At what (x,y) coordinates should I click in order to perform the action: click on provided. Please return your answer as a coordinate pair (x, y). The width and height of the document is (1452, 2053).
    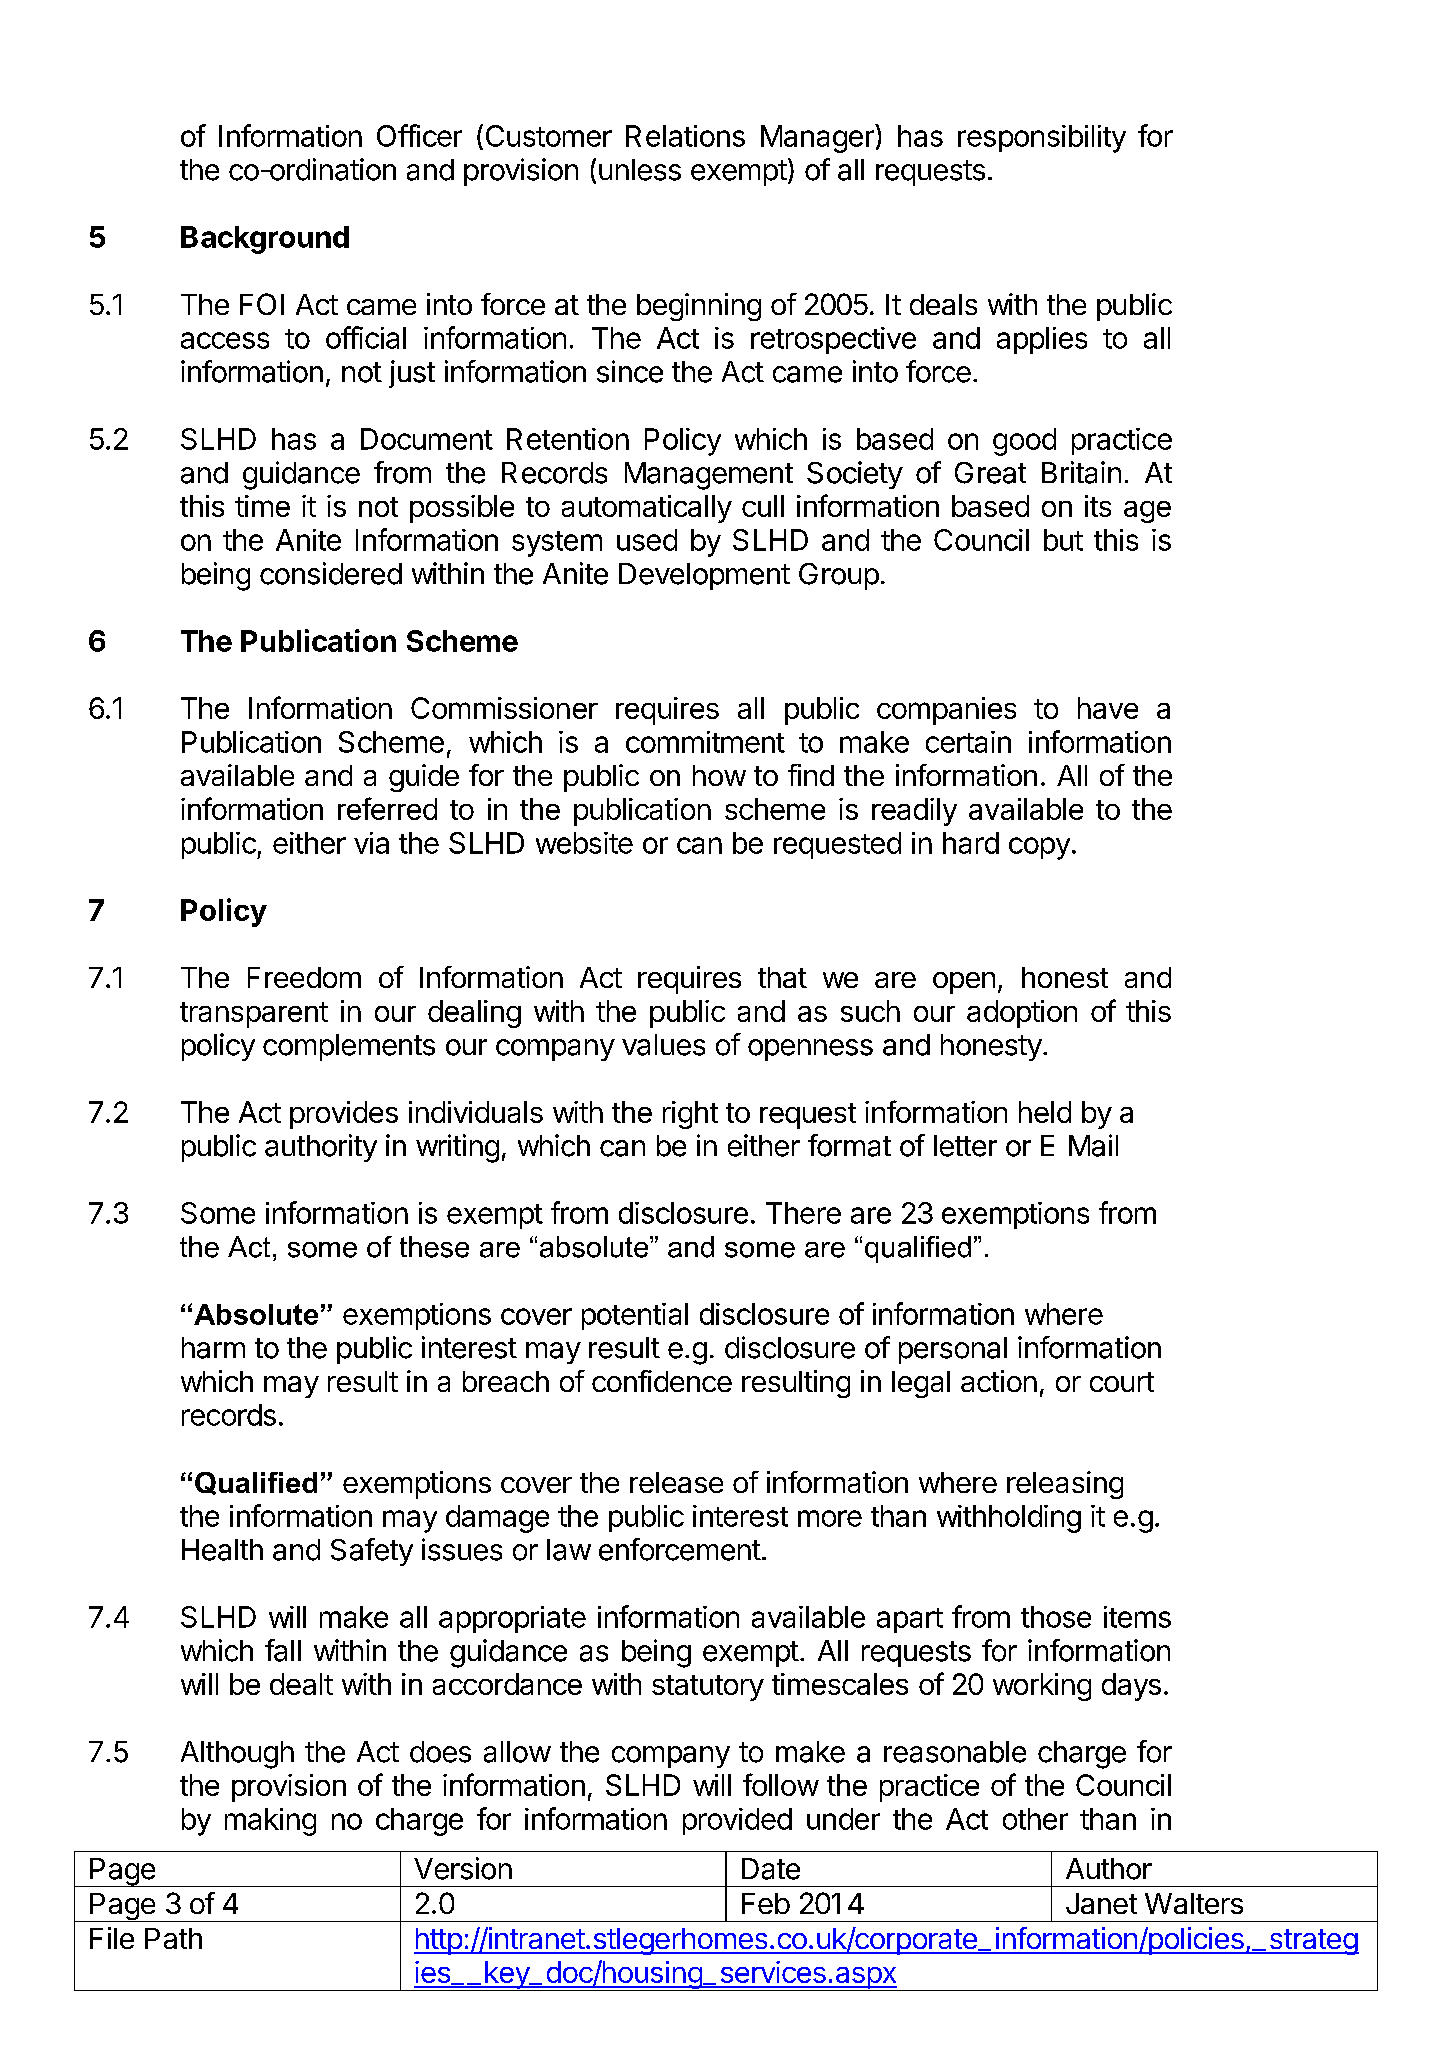
    Looking at the image, I should click on (737, 1821).
